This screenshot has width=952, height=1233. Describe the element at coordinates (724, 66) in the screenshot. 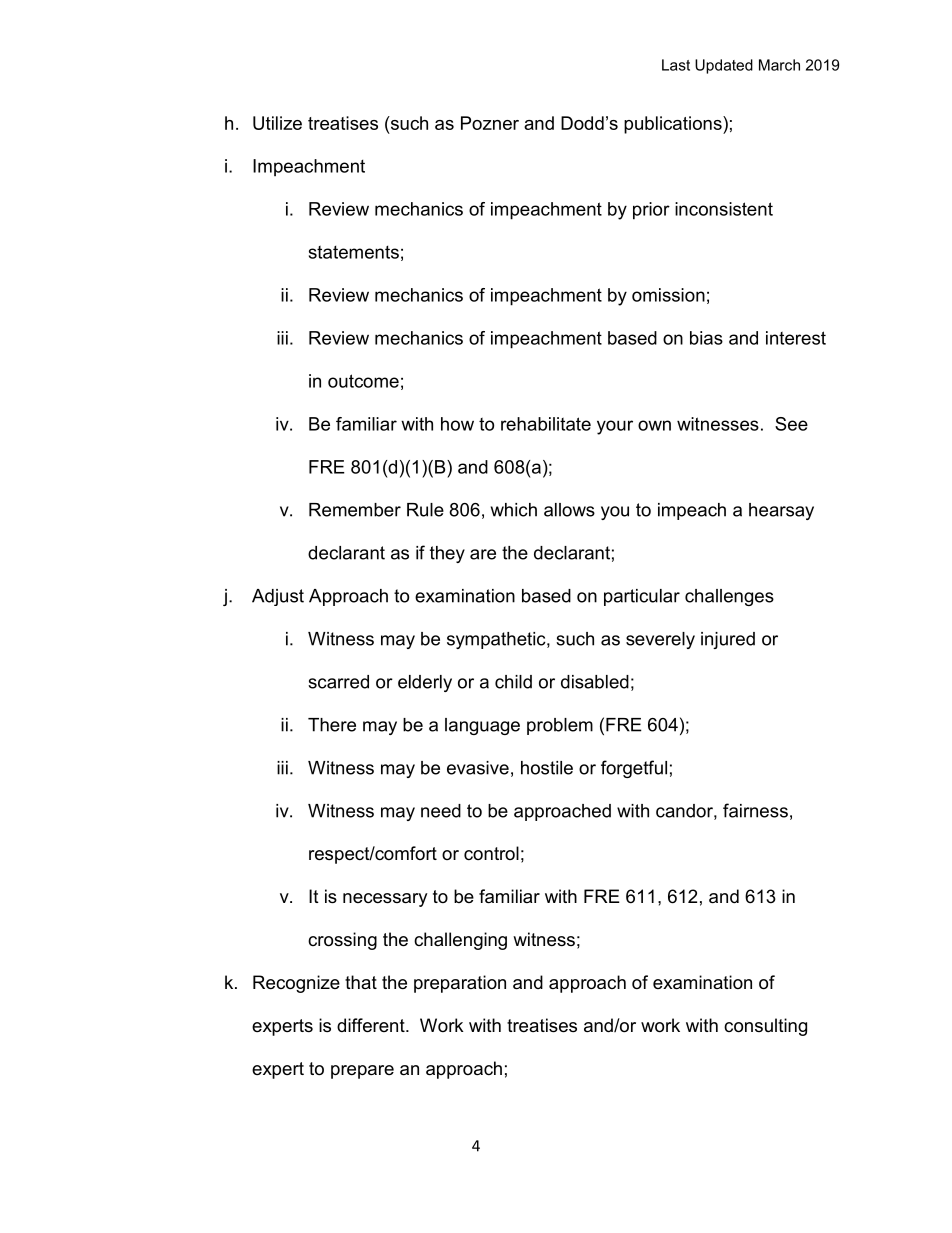

I see `Updated` at that location.
